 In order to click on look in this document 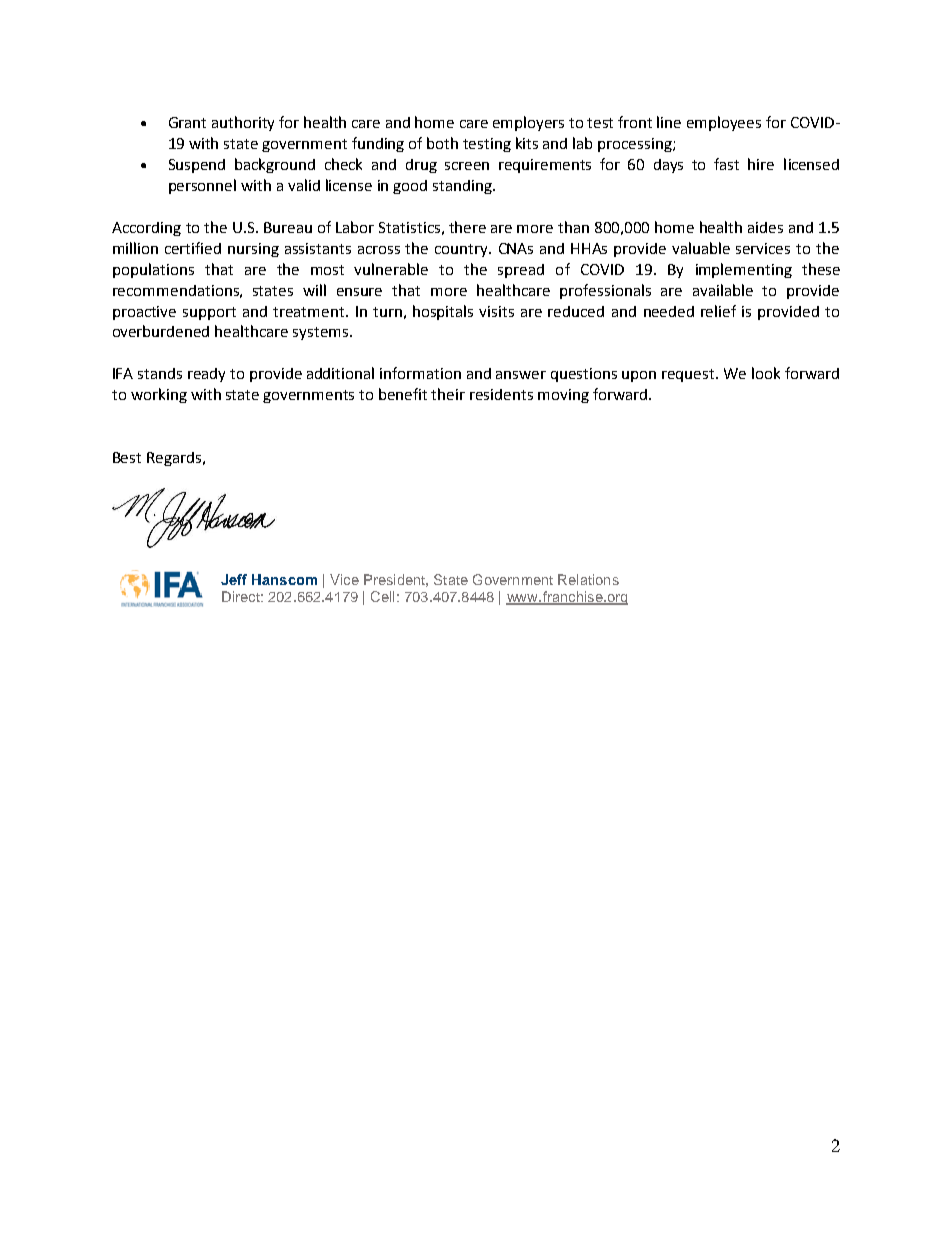, I will do `click(766, 373)`.
